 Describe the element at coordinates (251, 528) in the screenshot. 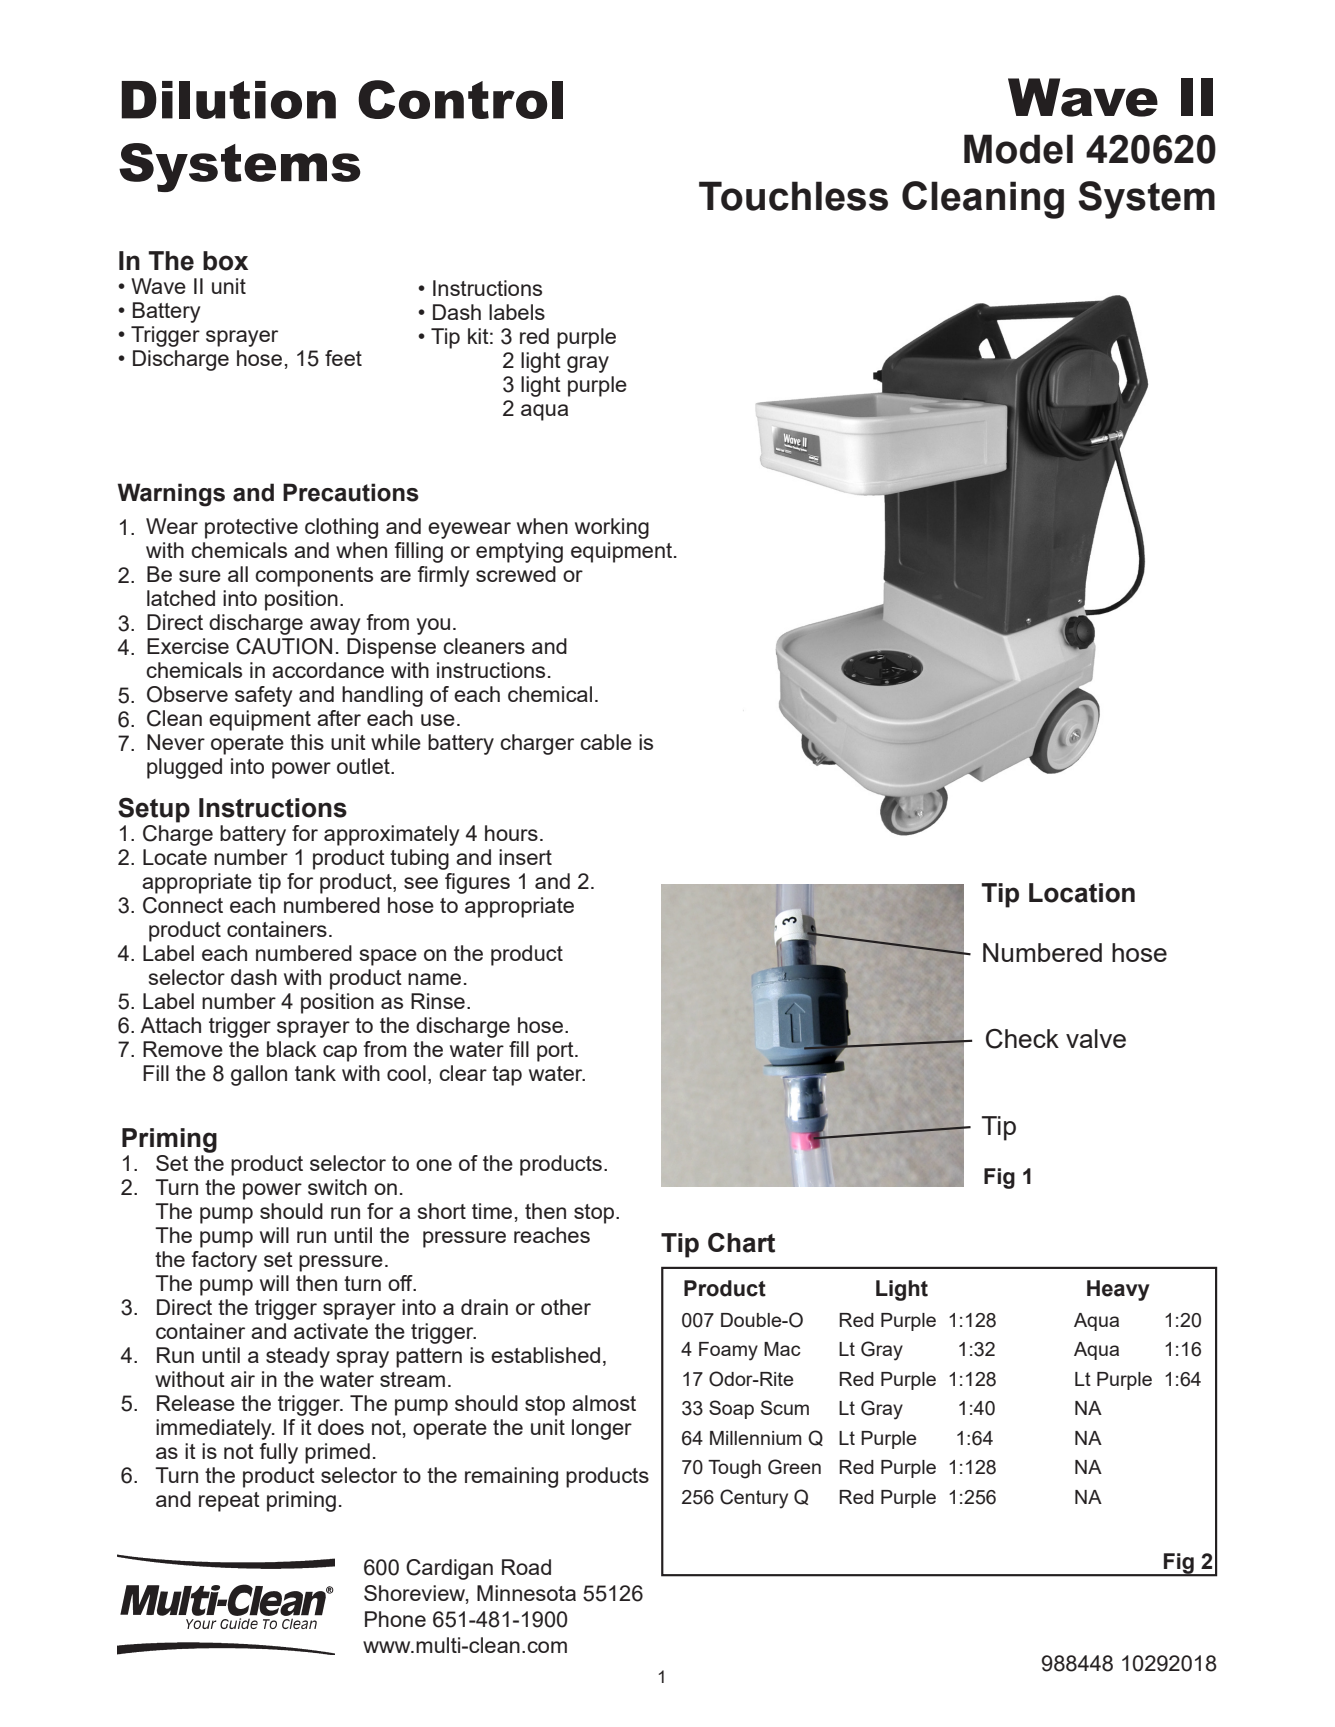

I see `protective` at that location.
